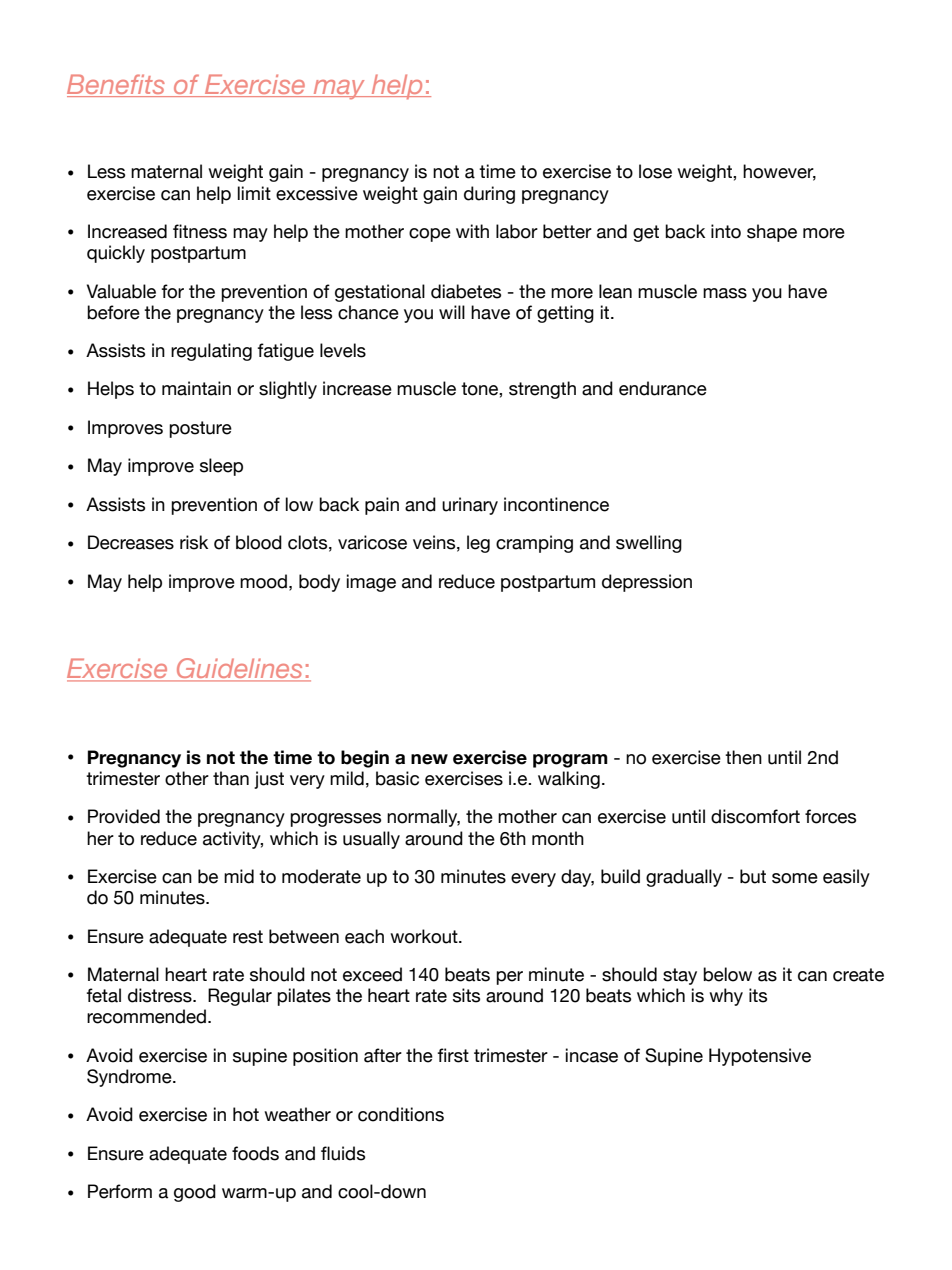  I want to click on conditions, so click(401, 1114).
